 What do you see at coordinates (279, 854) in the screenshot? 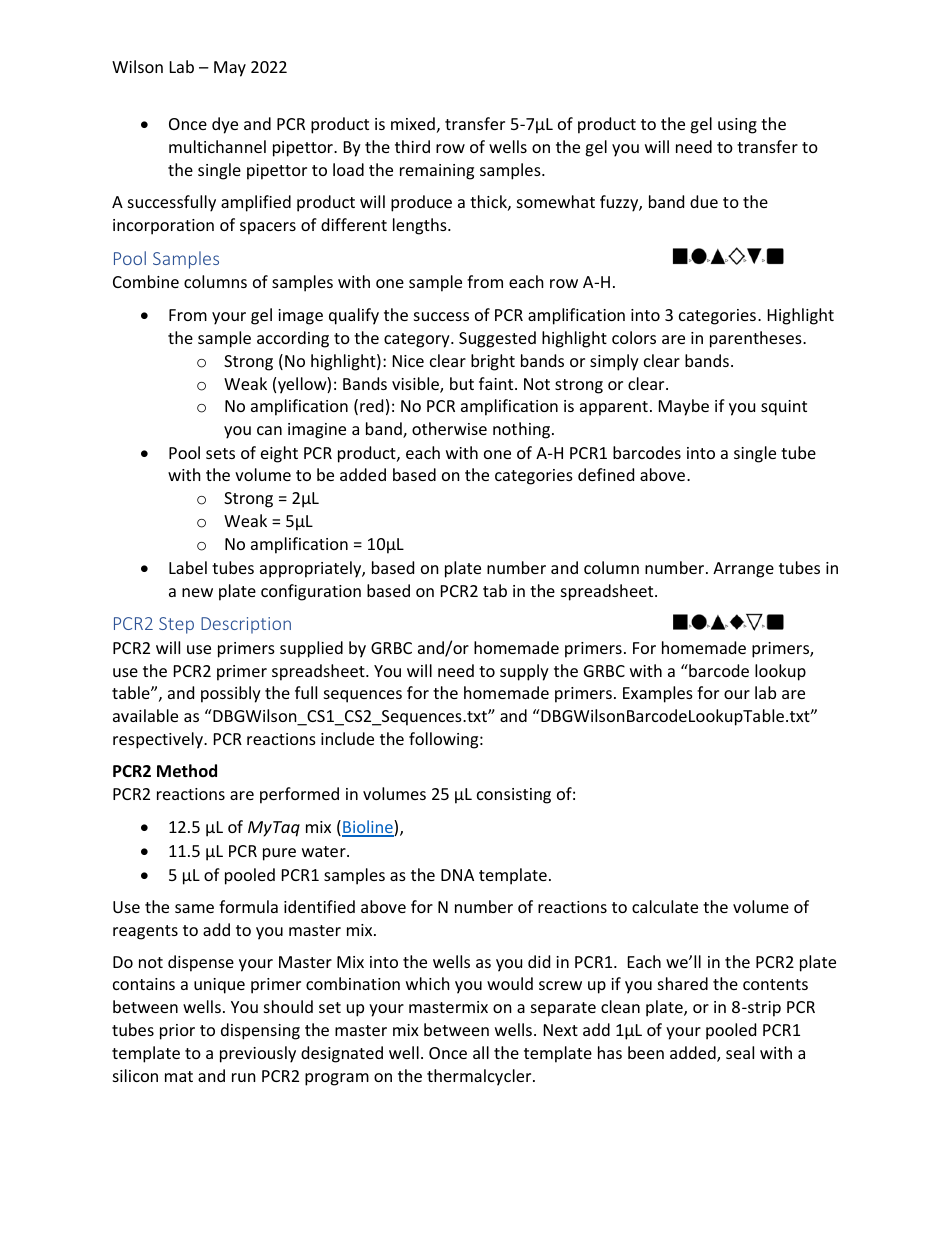
I see `pure` at bounding box center [279, 854].
